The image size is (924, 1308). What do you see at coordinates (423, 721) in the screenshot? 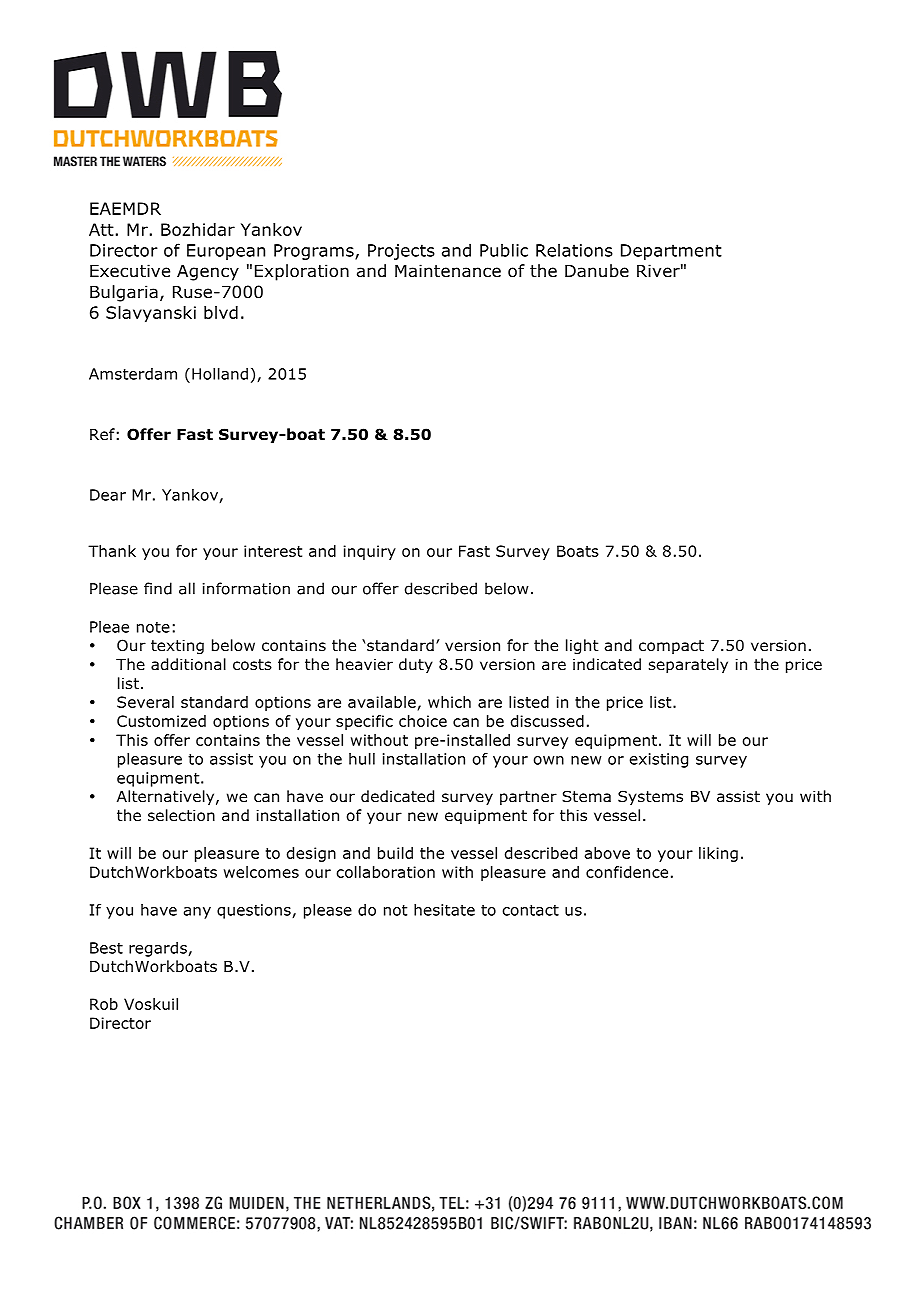
I see `choice` at bounding box center [423, 721].
